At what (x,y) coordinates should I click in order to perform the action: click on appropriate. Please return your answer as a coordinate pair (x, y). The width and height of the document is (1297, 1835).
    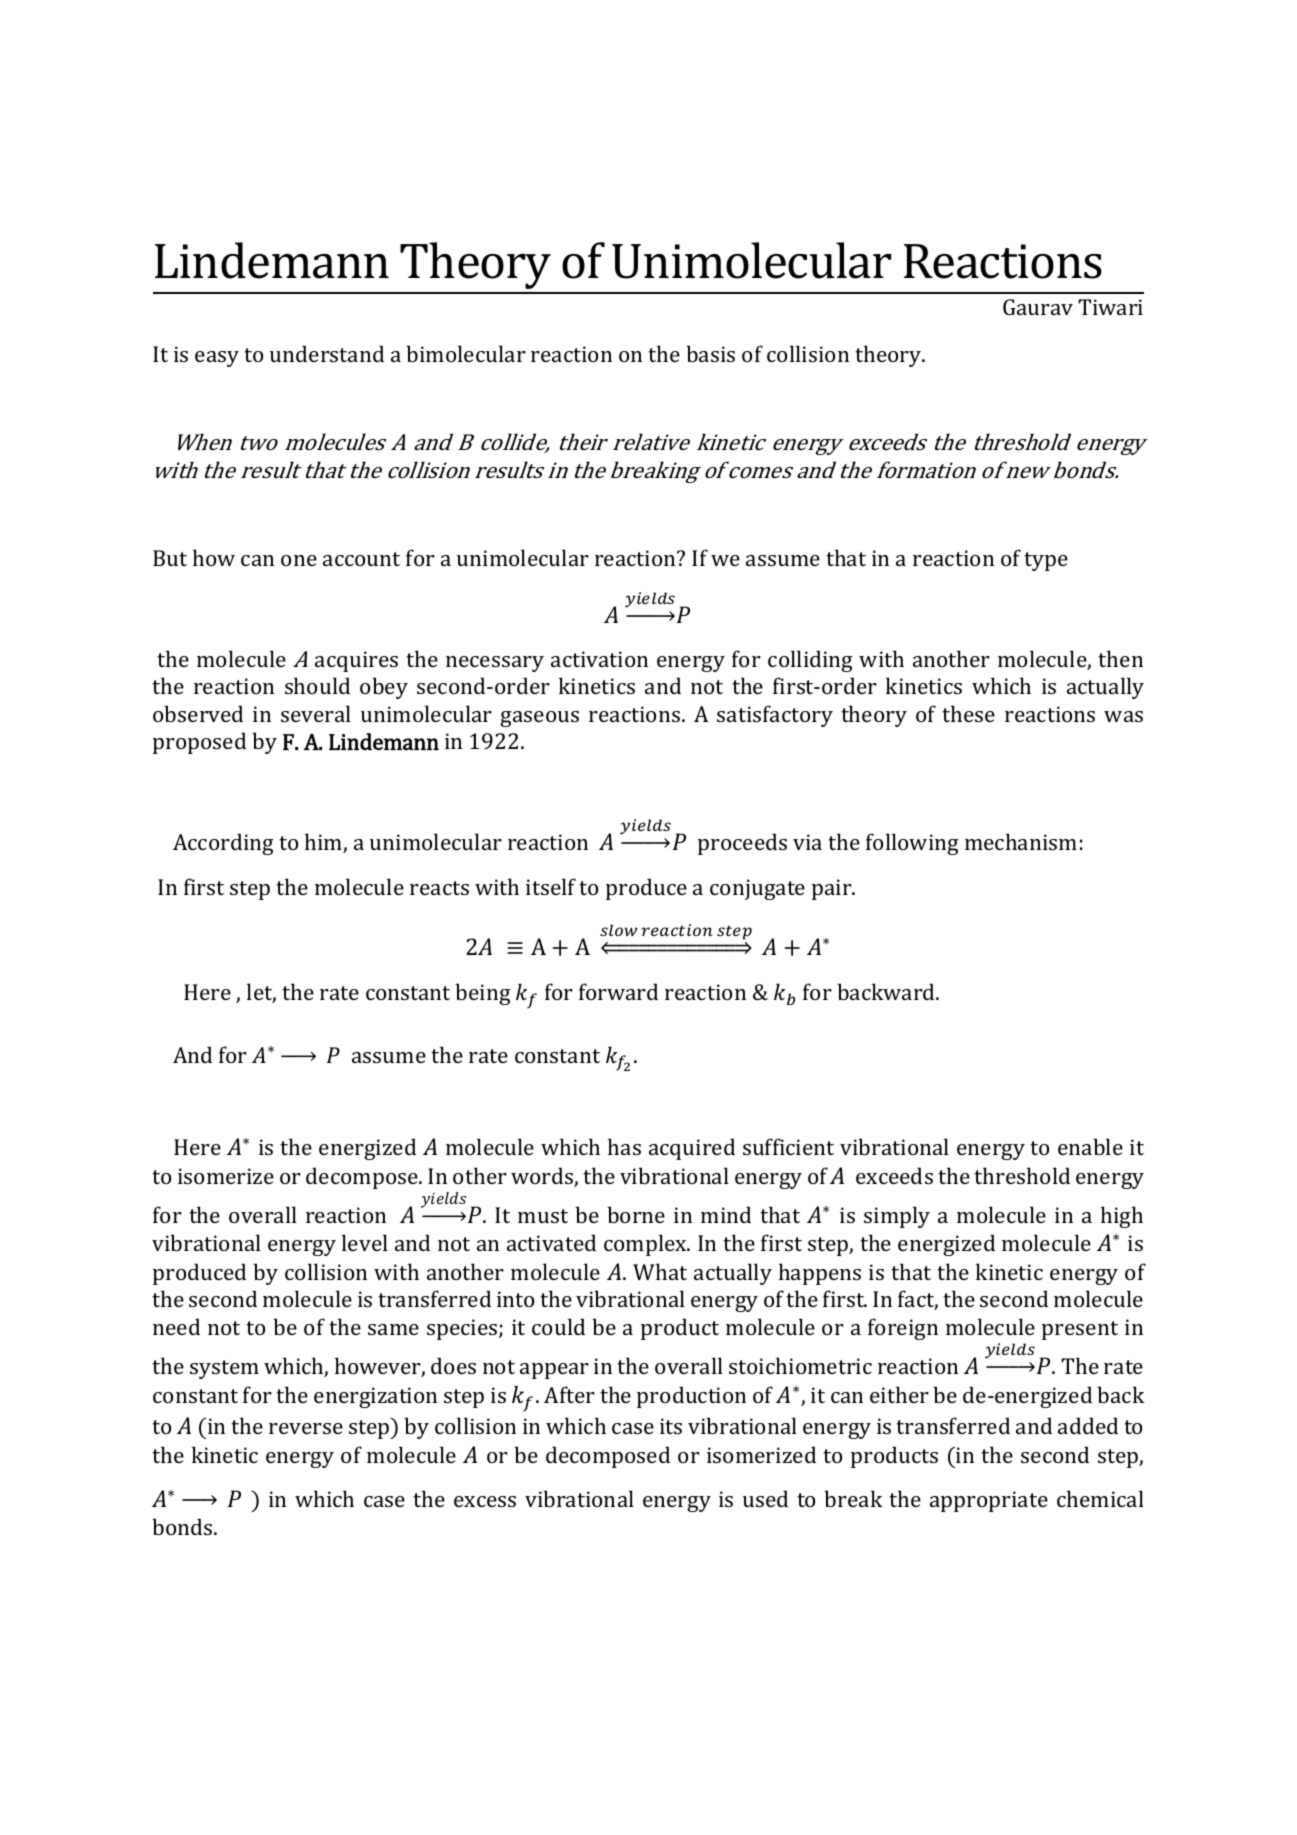
    Looking at the image, I should click on (989, 1501).
